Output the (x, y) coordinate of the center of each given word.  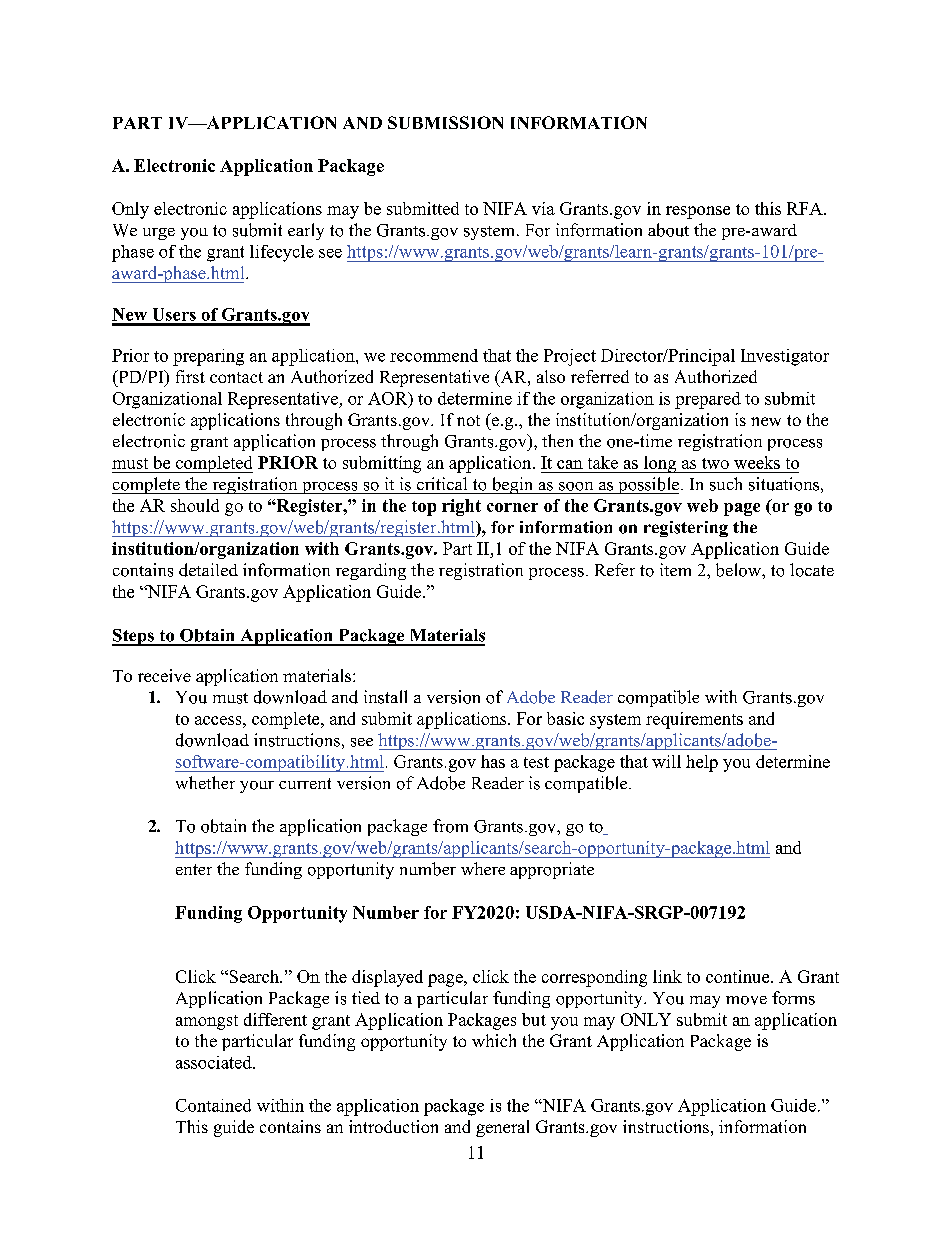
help (702, 763)
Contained (213, 1105)
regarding (371, 571)
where (483, 868)
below (739, 570)
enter (194, 869)
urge (159, 234)
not (468, 420)
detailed (208, 570)
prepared (708, 400)
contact (236, 377)
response (698, 212)
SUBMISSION (445, 122)
